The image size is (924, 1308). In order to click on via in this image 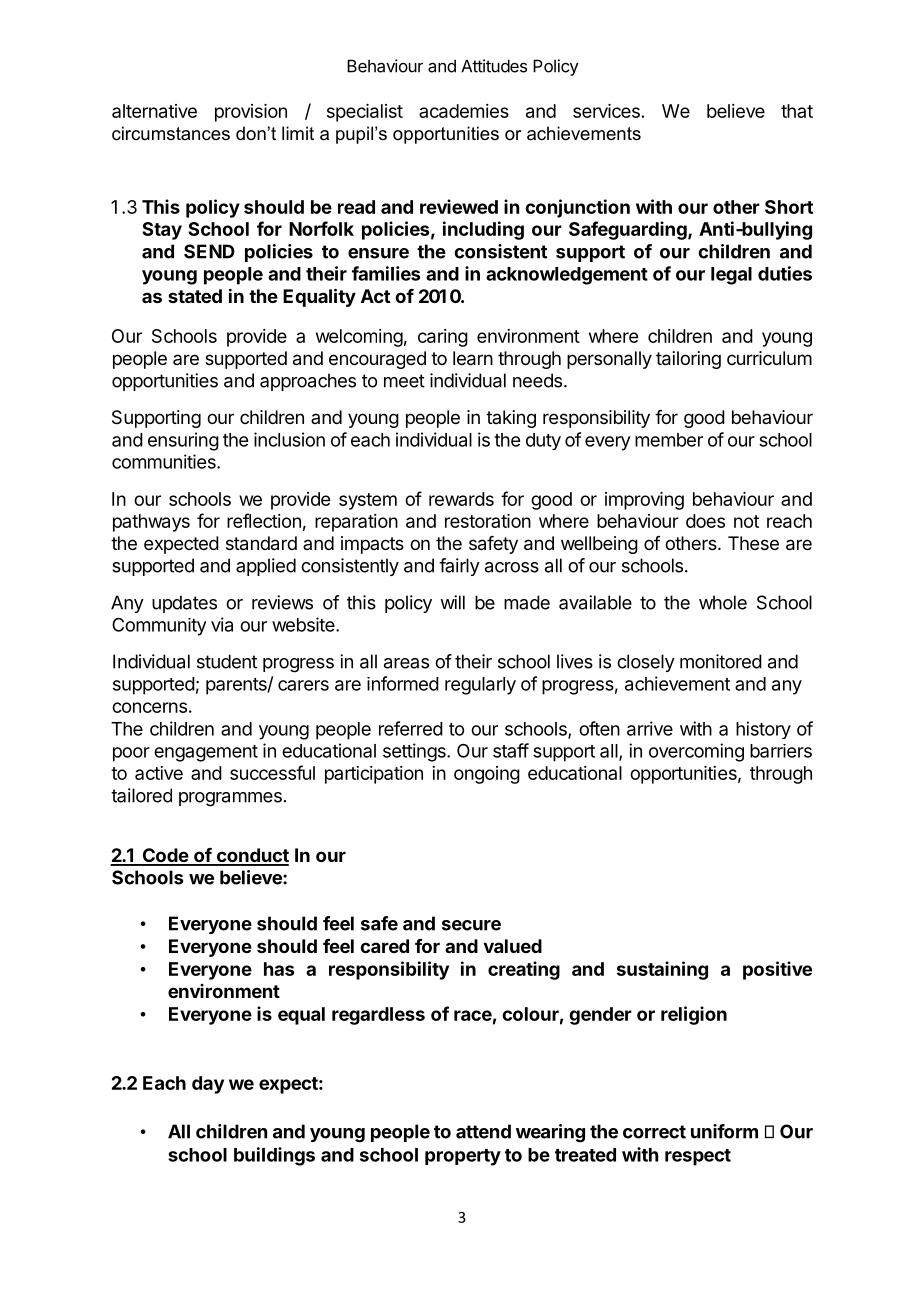, I will do `click(222, 624)`.
